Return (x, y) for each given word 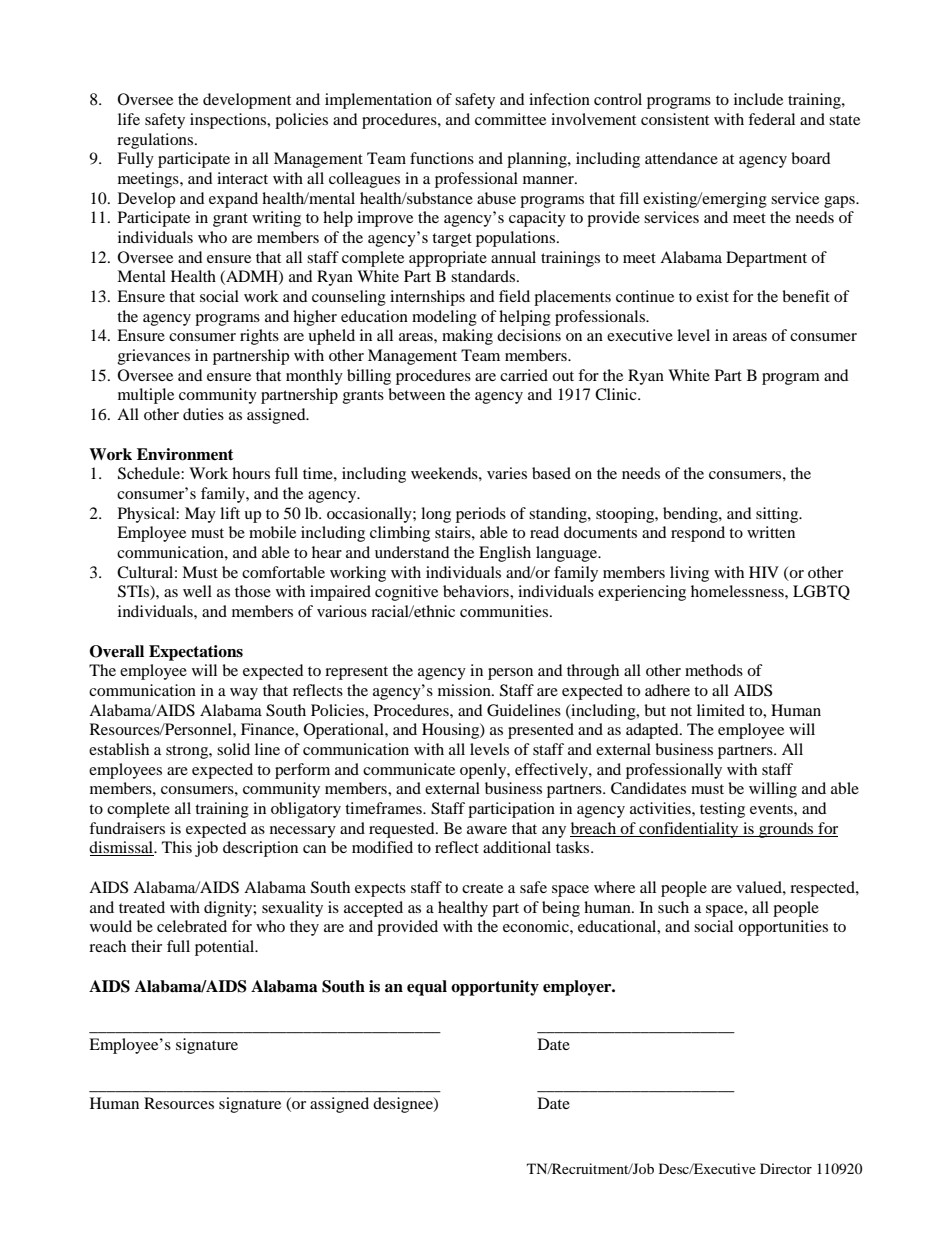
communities (504, 611)
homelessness (738, 591)
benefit (806, 296)
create (482, 888)
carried (524, 375)
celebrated (192, 926)
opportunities (783, 928)
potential (226, 948)
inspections (229, 121)
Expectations (196, 653)
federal (771, 119)
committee (510, 119)
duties (203, 414)
